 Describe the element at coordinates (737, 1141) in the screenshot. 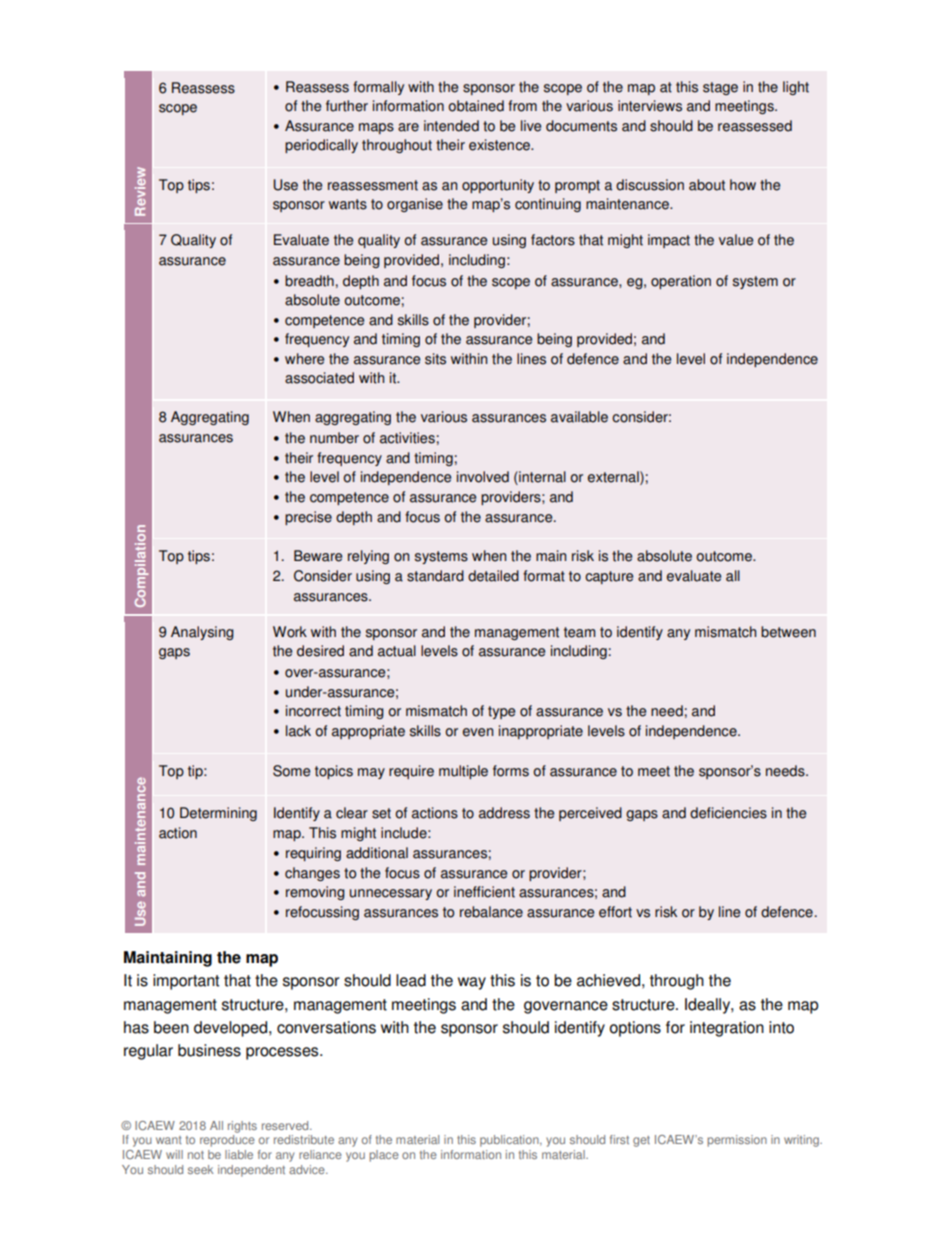

I see `permission` at that location.
